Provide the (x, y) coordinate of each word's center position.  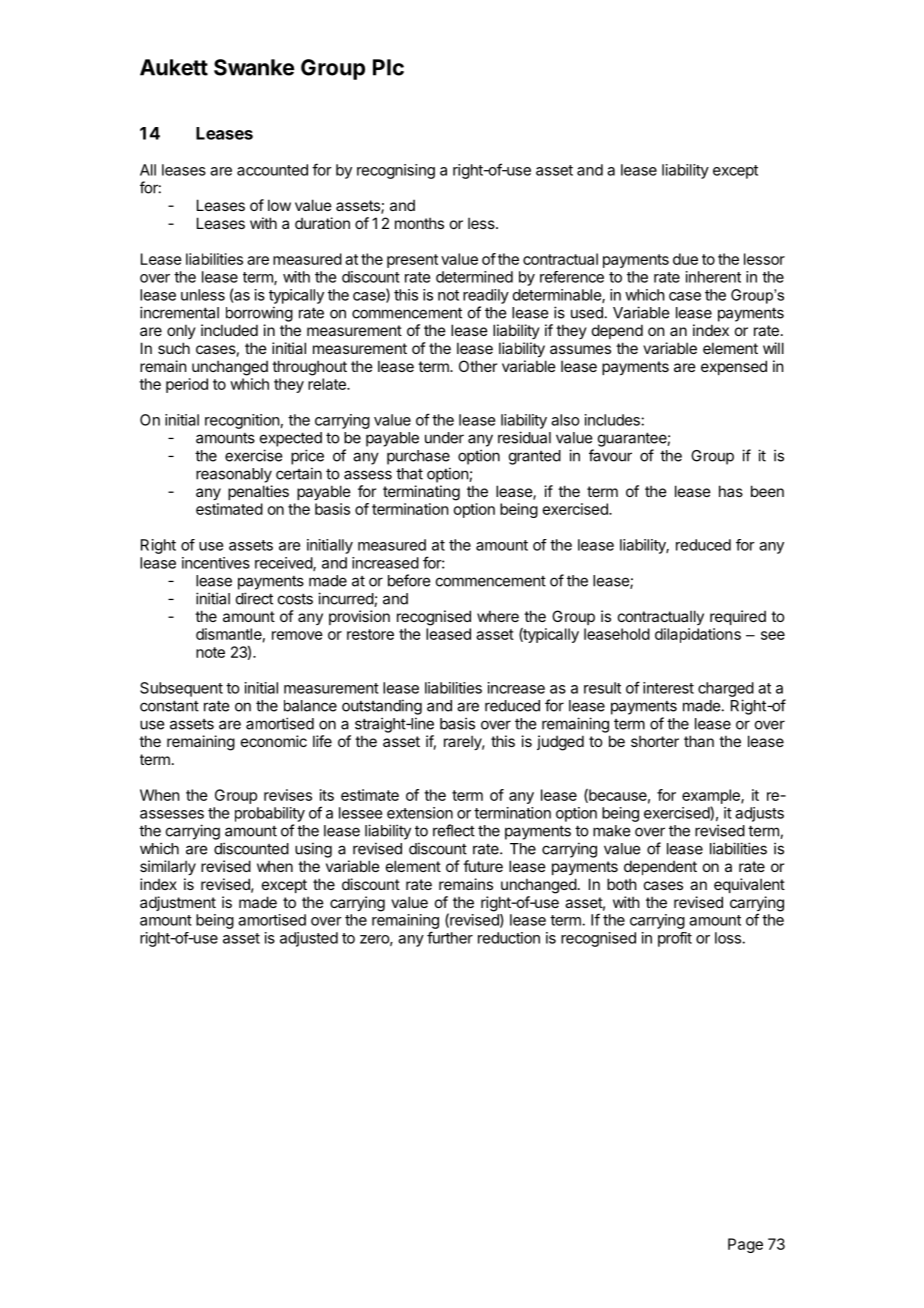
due (685, 259)
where (498, 616)
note (210, 652)
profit (675, 939)
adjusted (309, 939)
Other (478, 366)
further (450, 937)
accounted (272, 170)
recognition (242, 421)
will (773, 348)
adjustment (178, 903)
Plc (388, 67)
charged (726, 689)
